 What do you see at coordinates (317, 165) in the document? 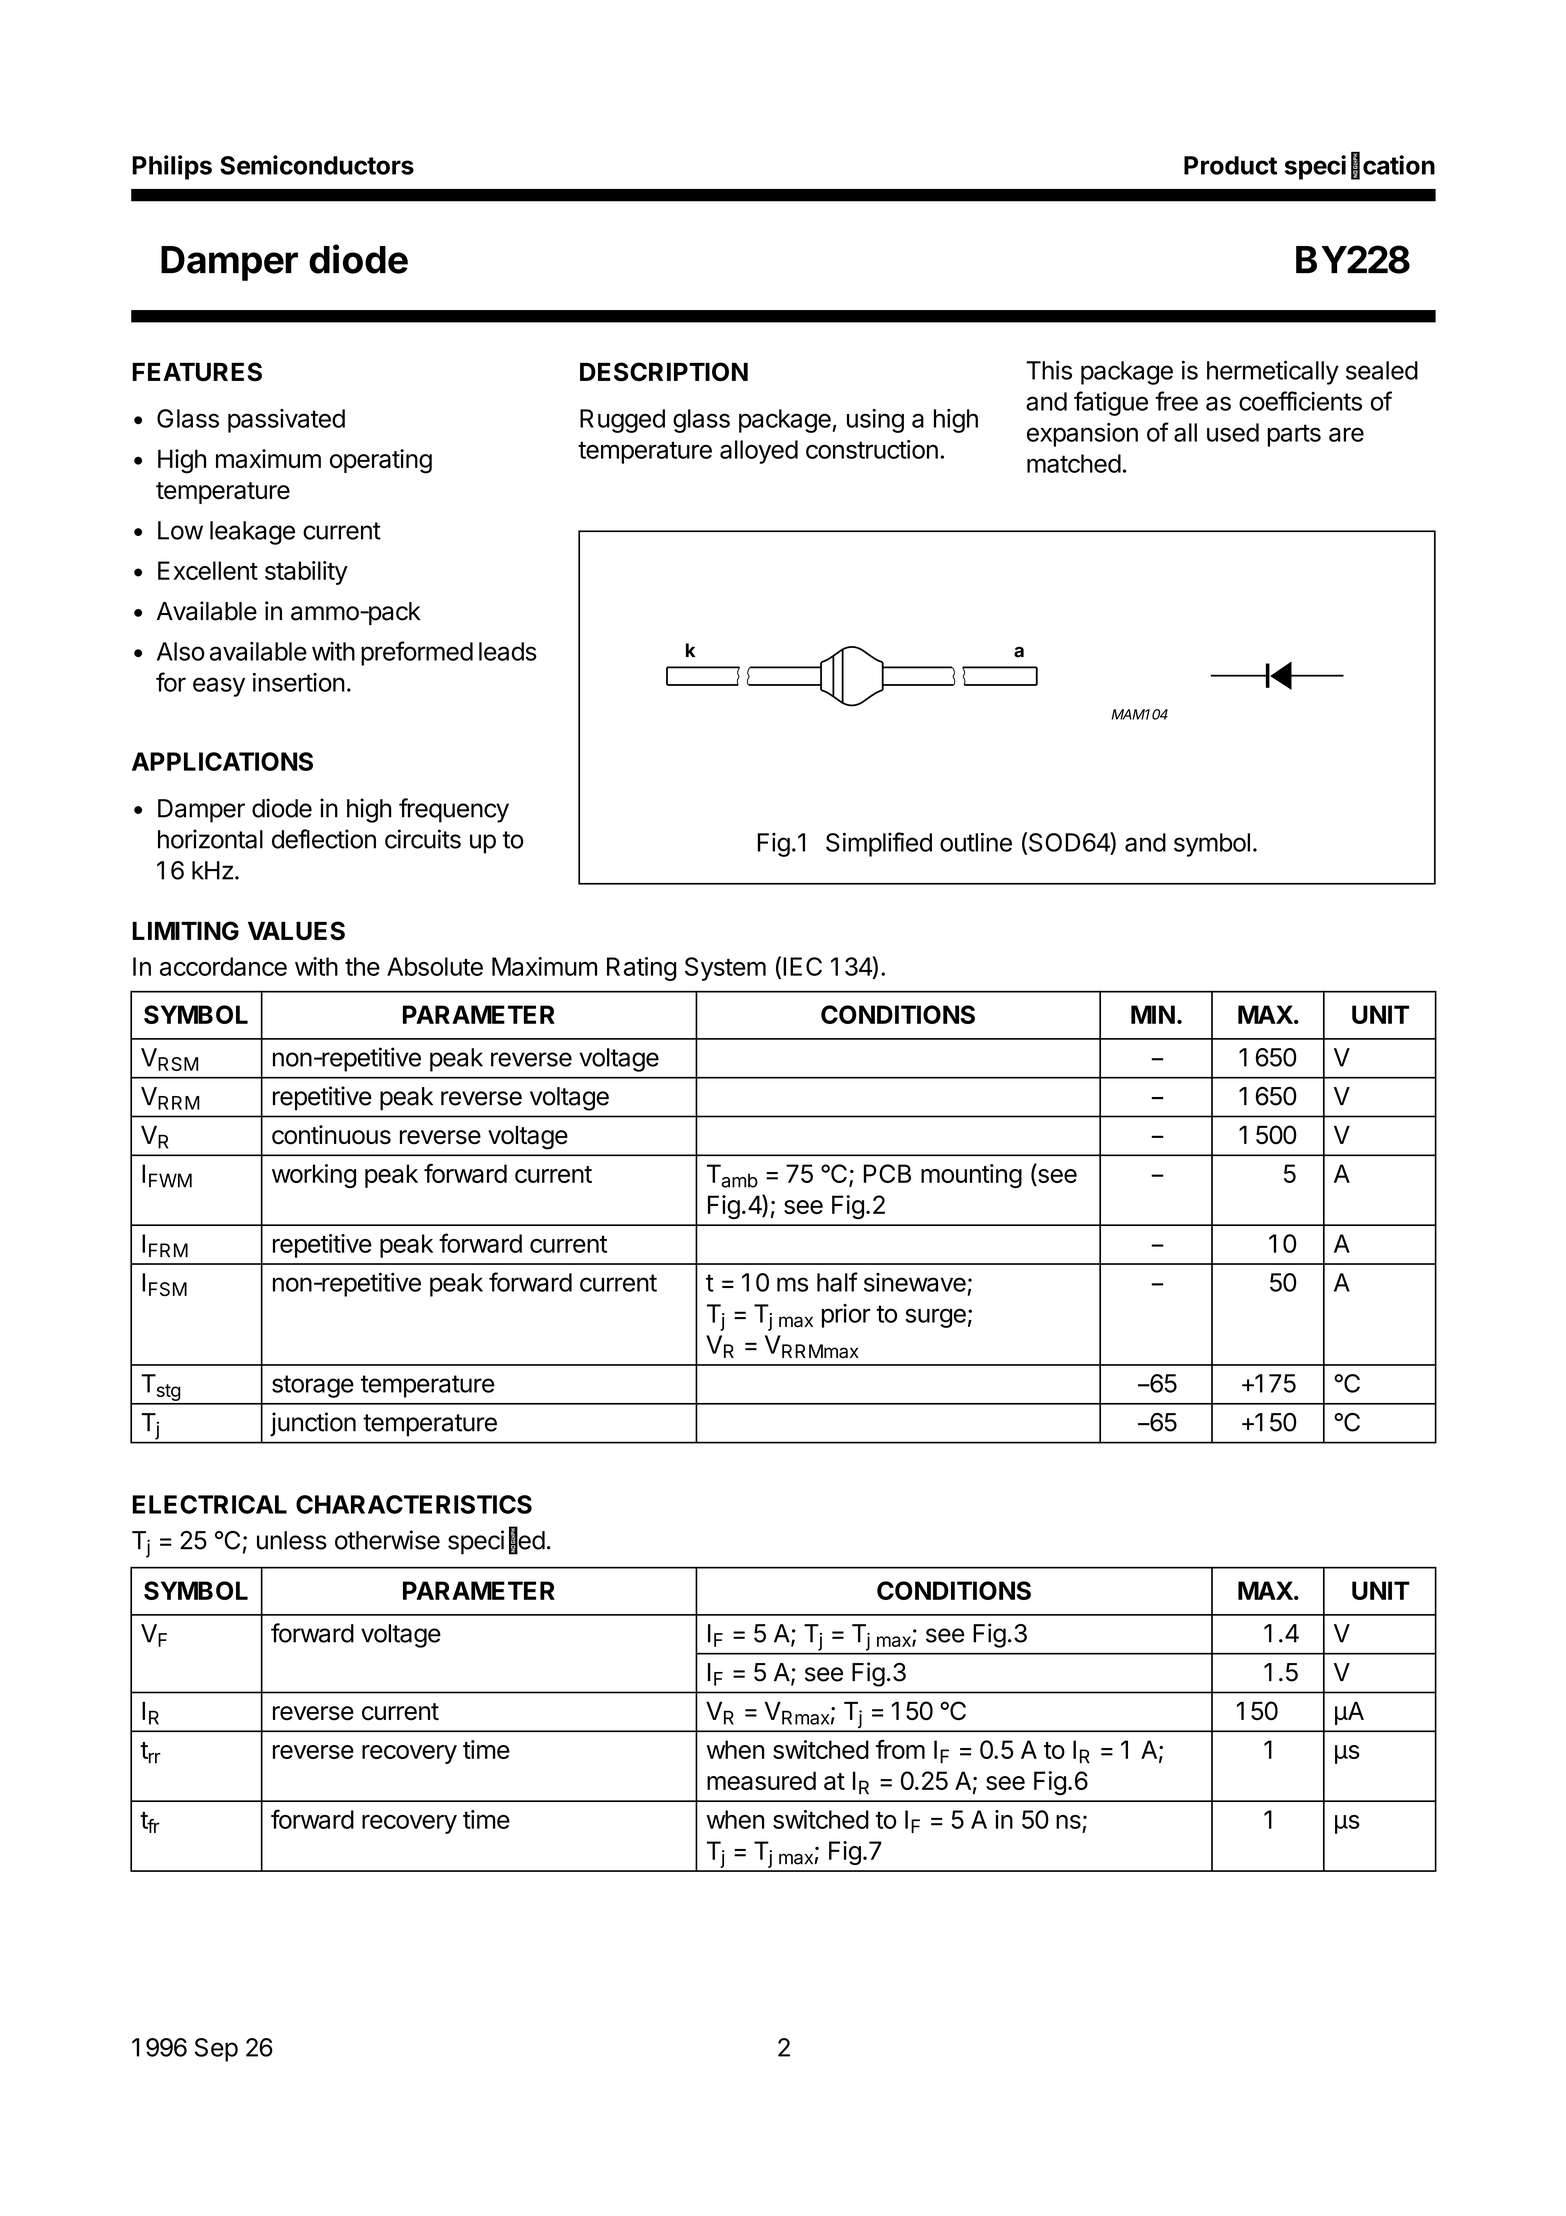
I see `Semiconductors` at bounding box center [317, 165].
